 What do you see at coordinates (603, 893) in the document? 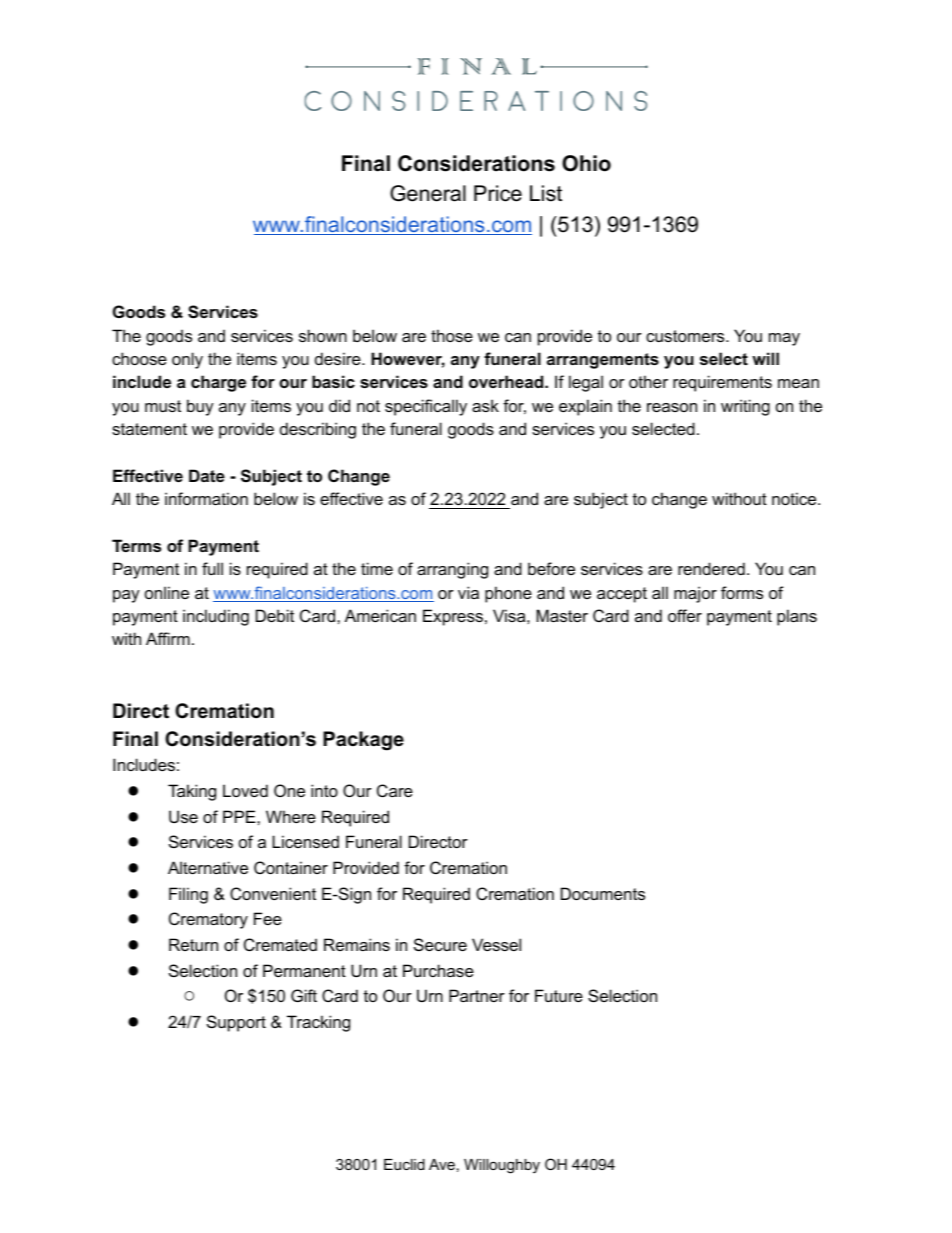
I see `Documents` at bounding box center [603, 893].
